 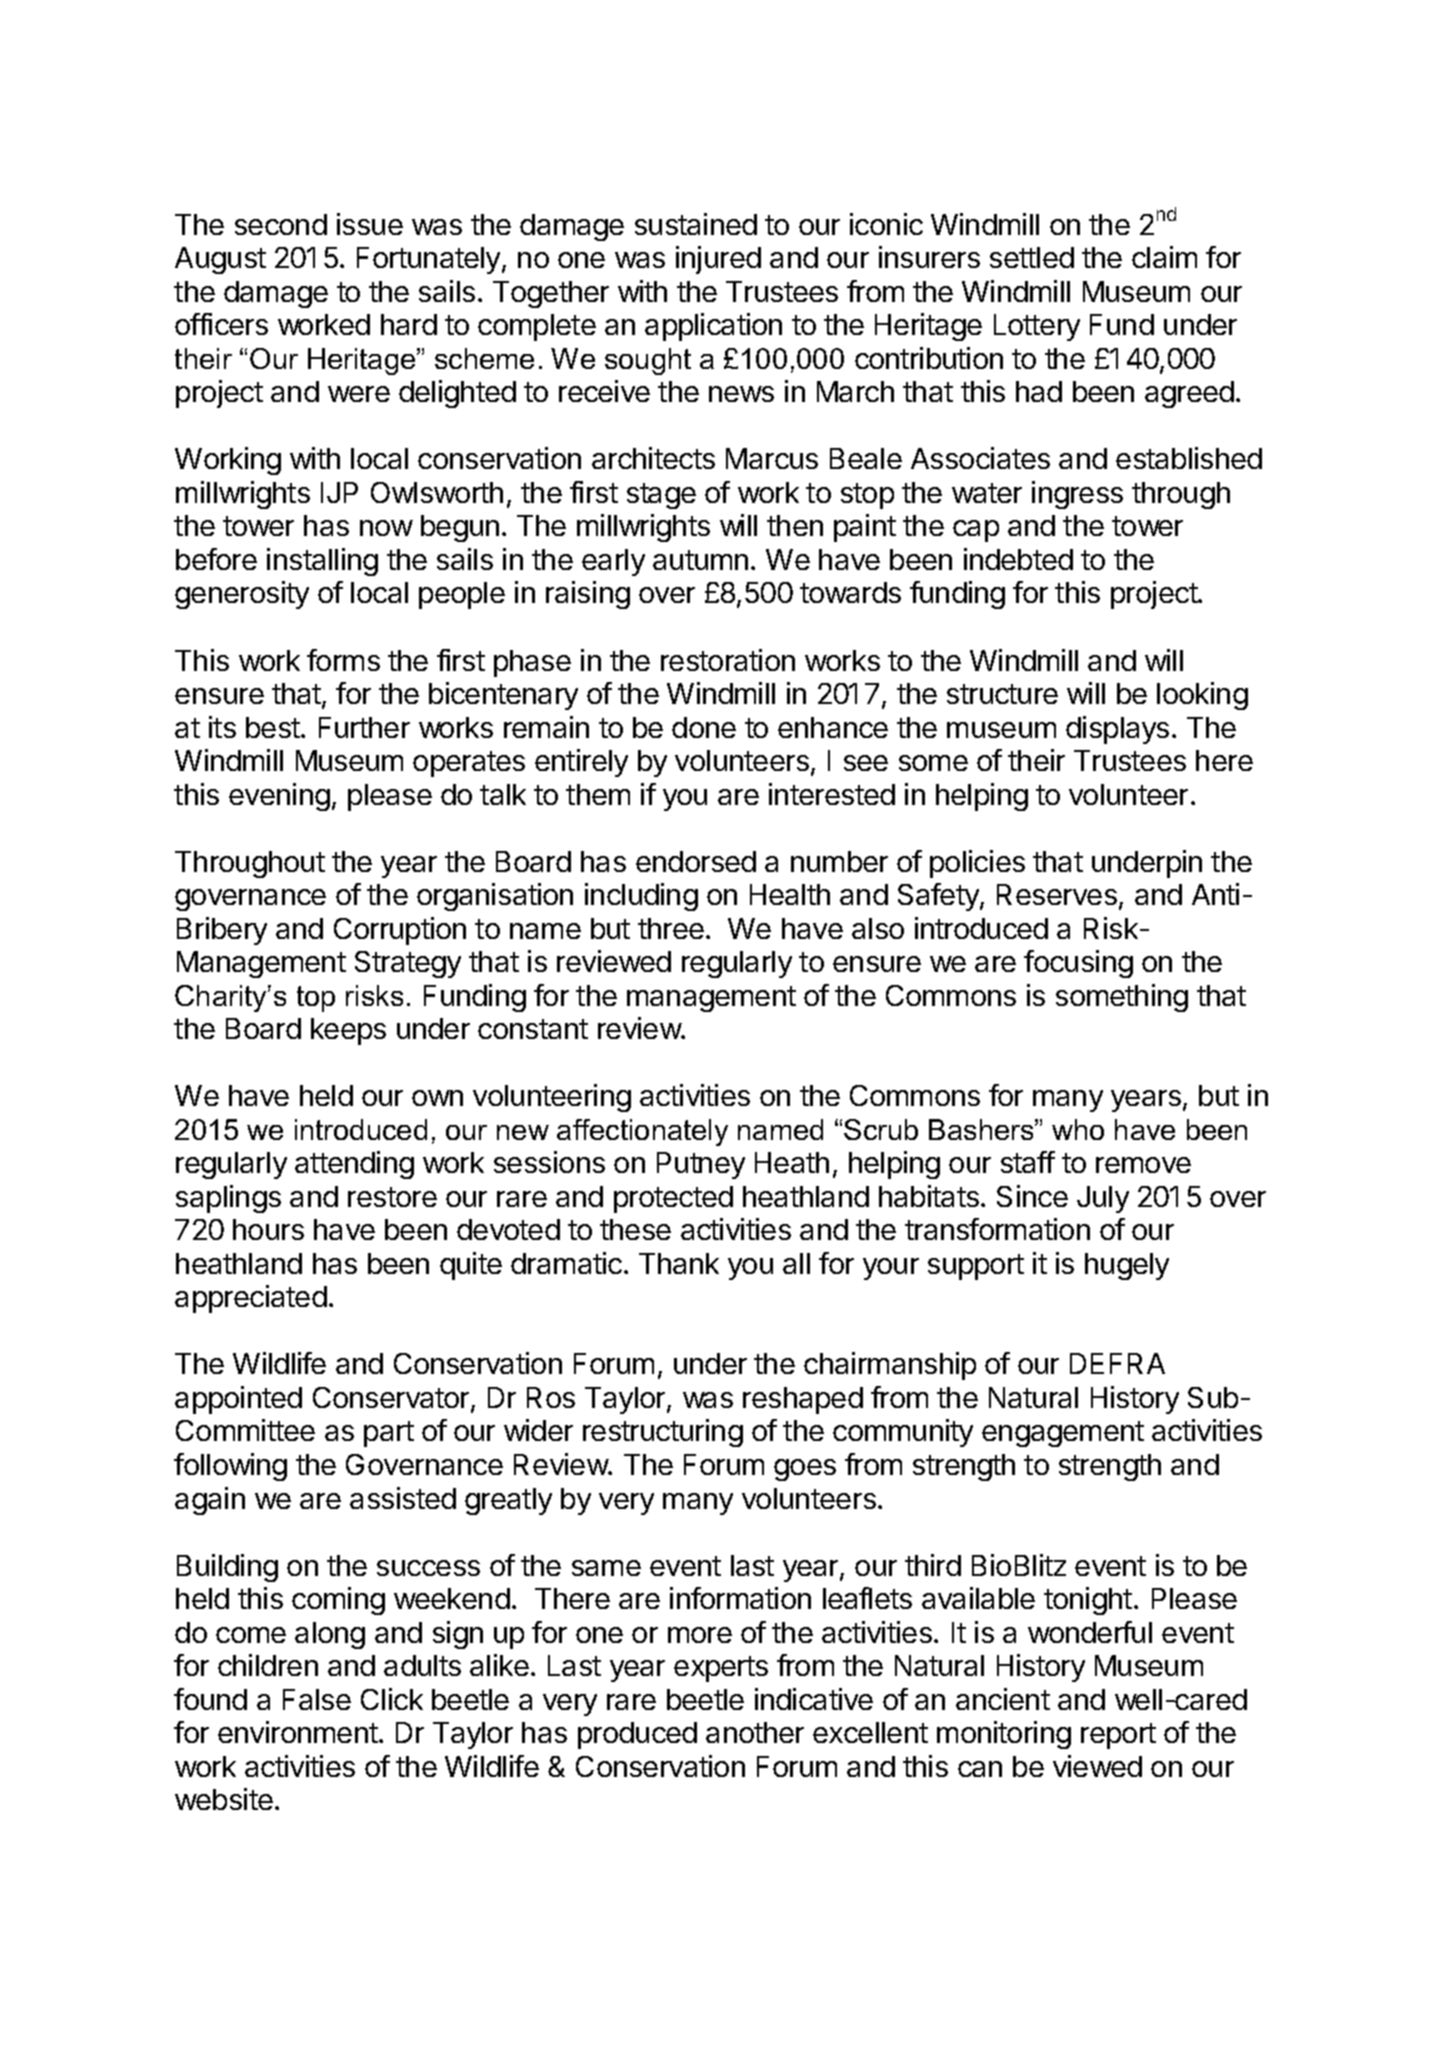 What do you see at coordinates (718, 260) in the screenshot?
I see `injured` at bounding box center [718, 260].
